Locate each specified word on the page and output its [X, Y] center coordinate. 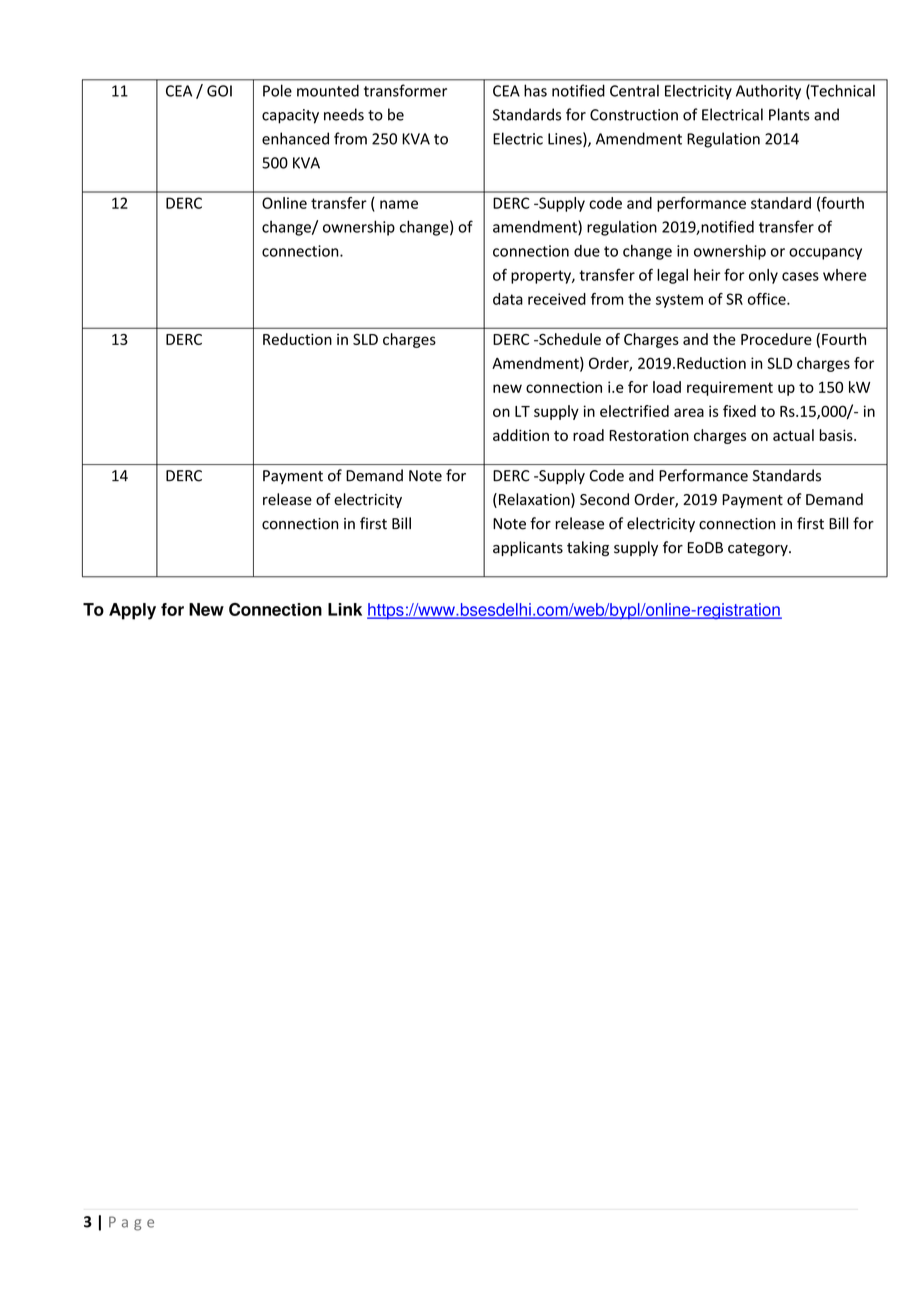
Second [604, 499]
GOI [219, 91]
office [768, 299]
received [557, 299]
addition [521, 435]
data [508, 299]
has [535, 90]
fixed [739, 411]
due [587, 251]
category [759, 549]
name [399, 204]
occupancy [825, 254]
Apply [132, 611]
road [588, 435]
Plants [789, 114]
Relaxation [535, 500]
